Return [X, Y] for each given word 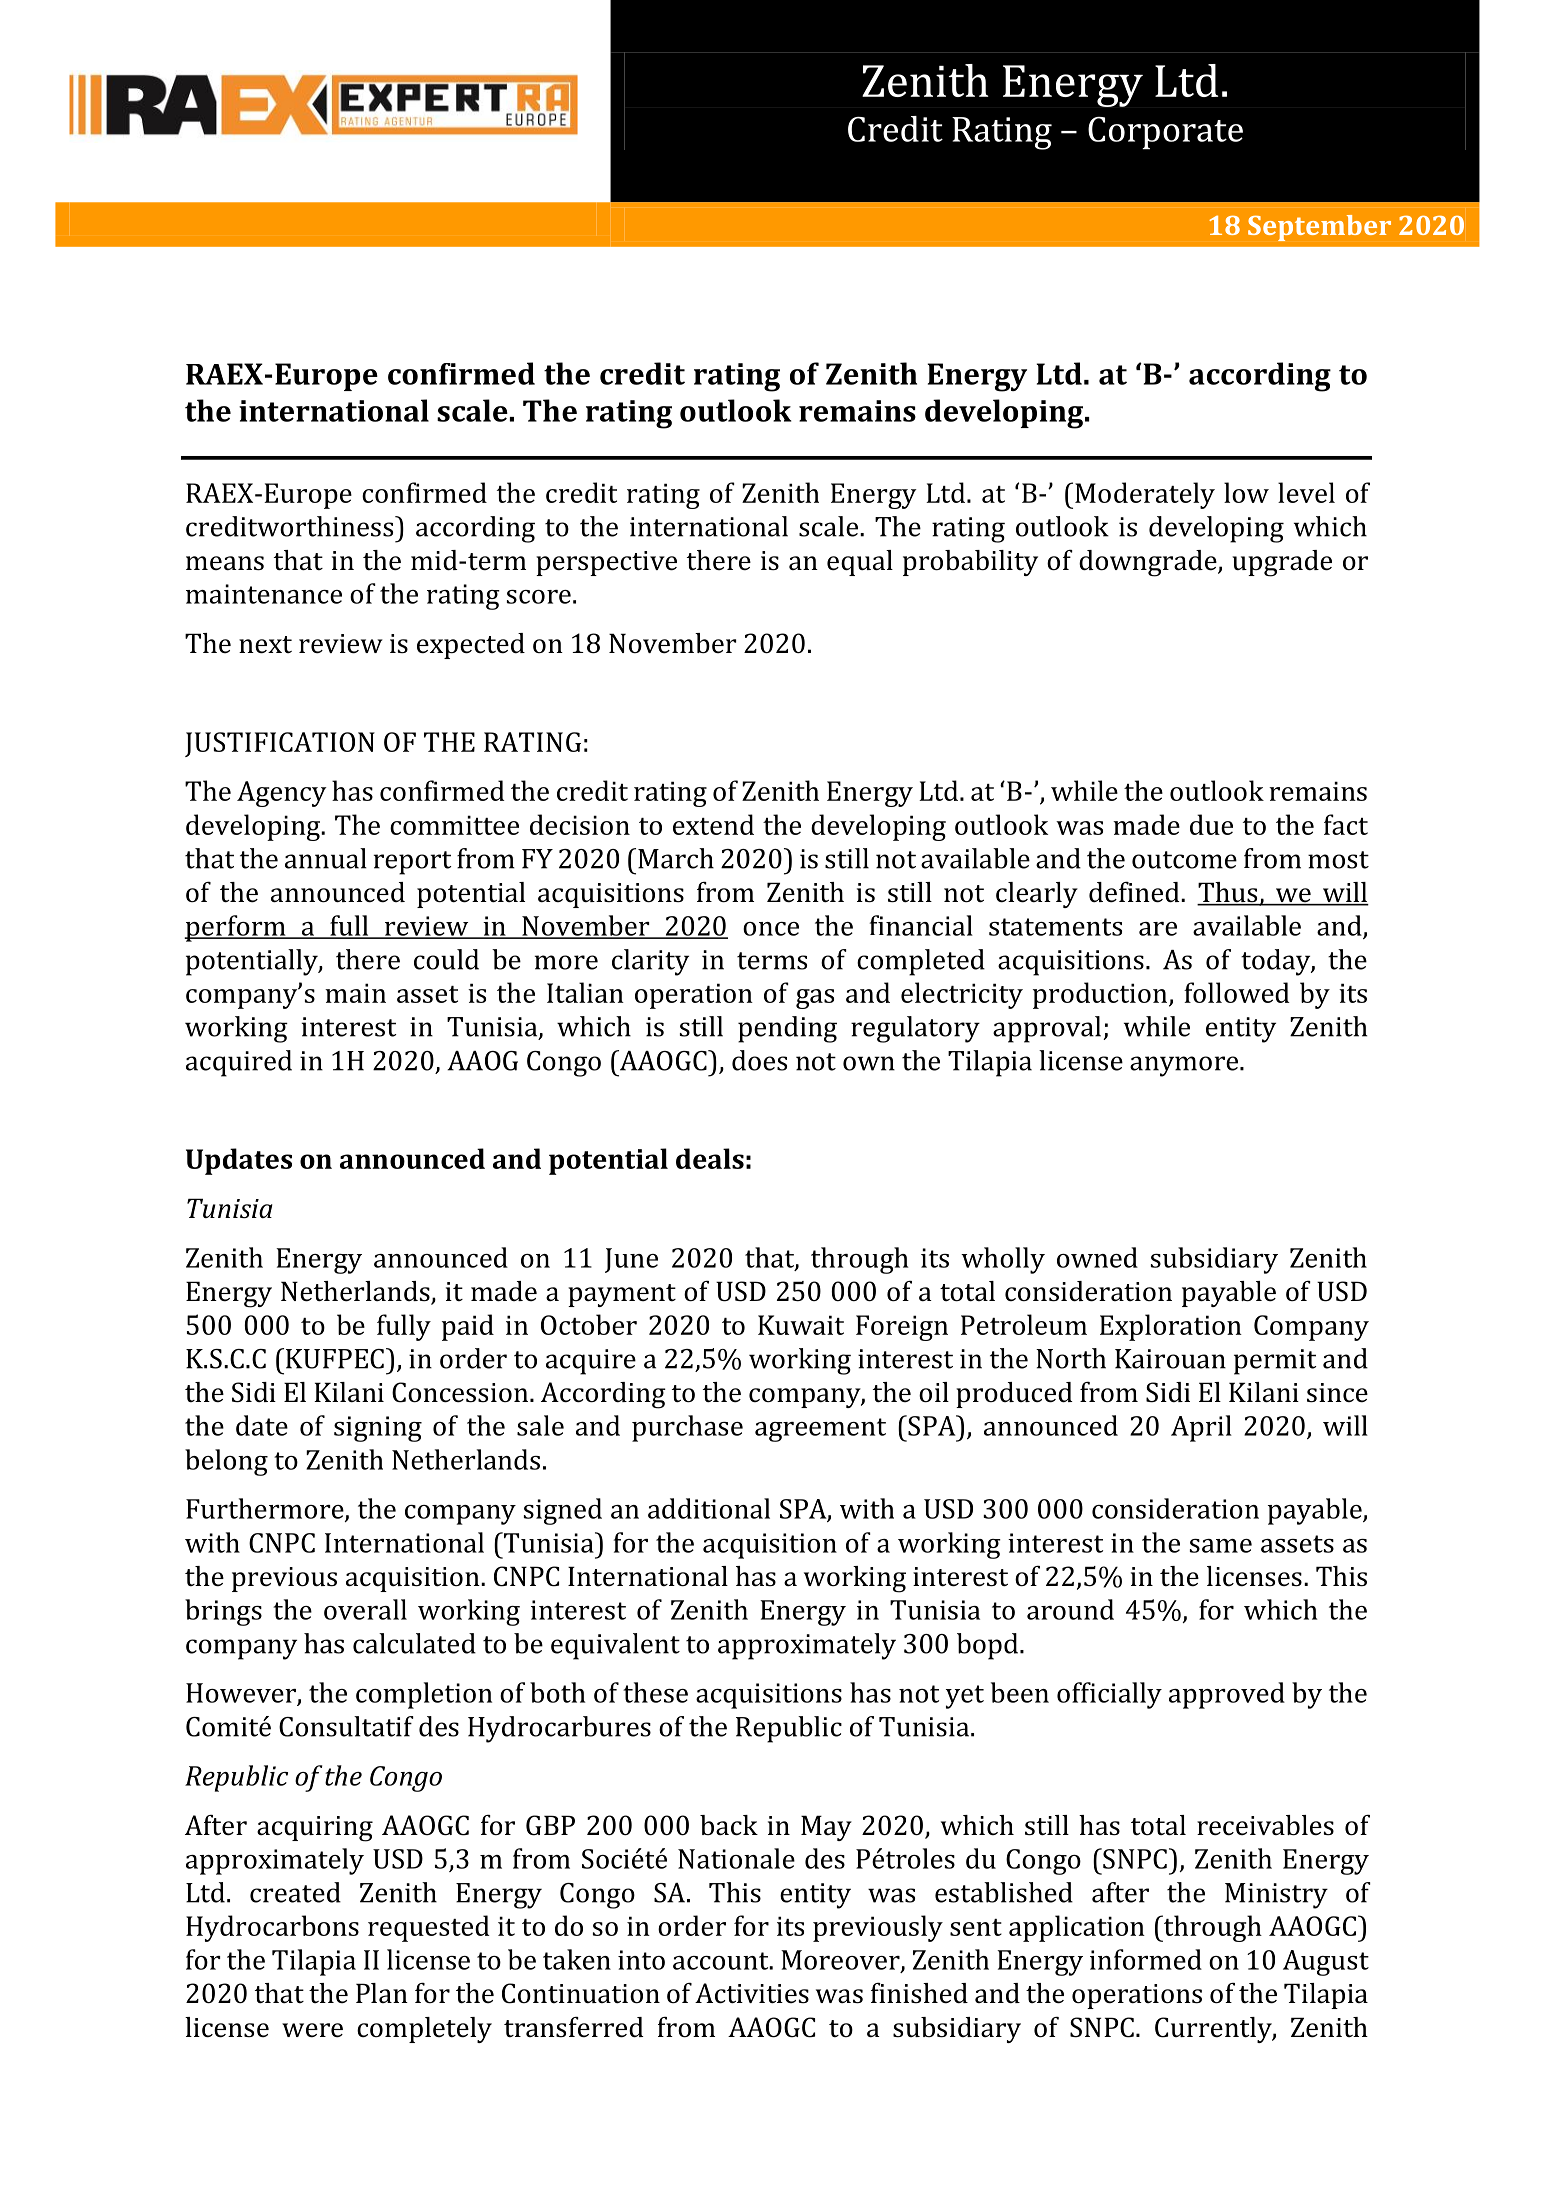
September [1319, 228]
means [225, 563]
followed [1236, 992]
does [759, 1060]
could [446, 959]
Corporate [1165, 133]
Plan [382, 1993]
